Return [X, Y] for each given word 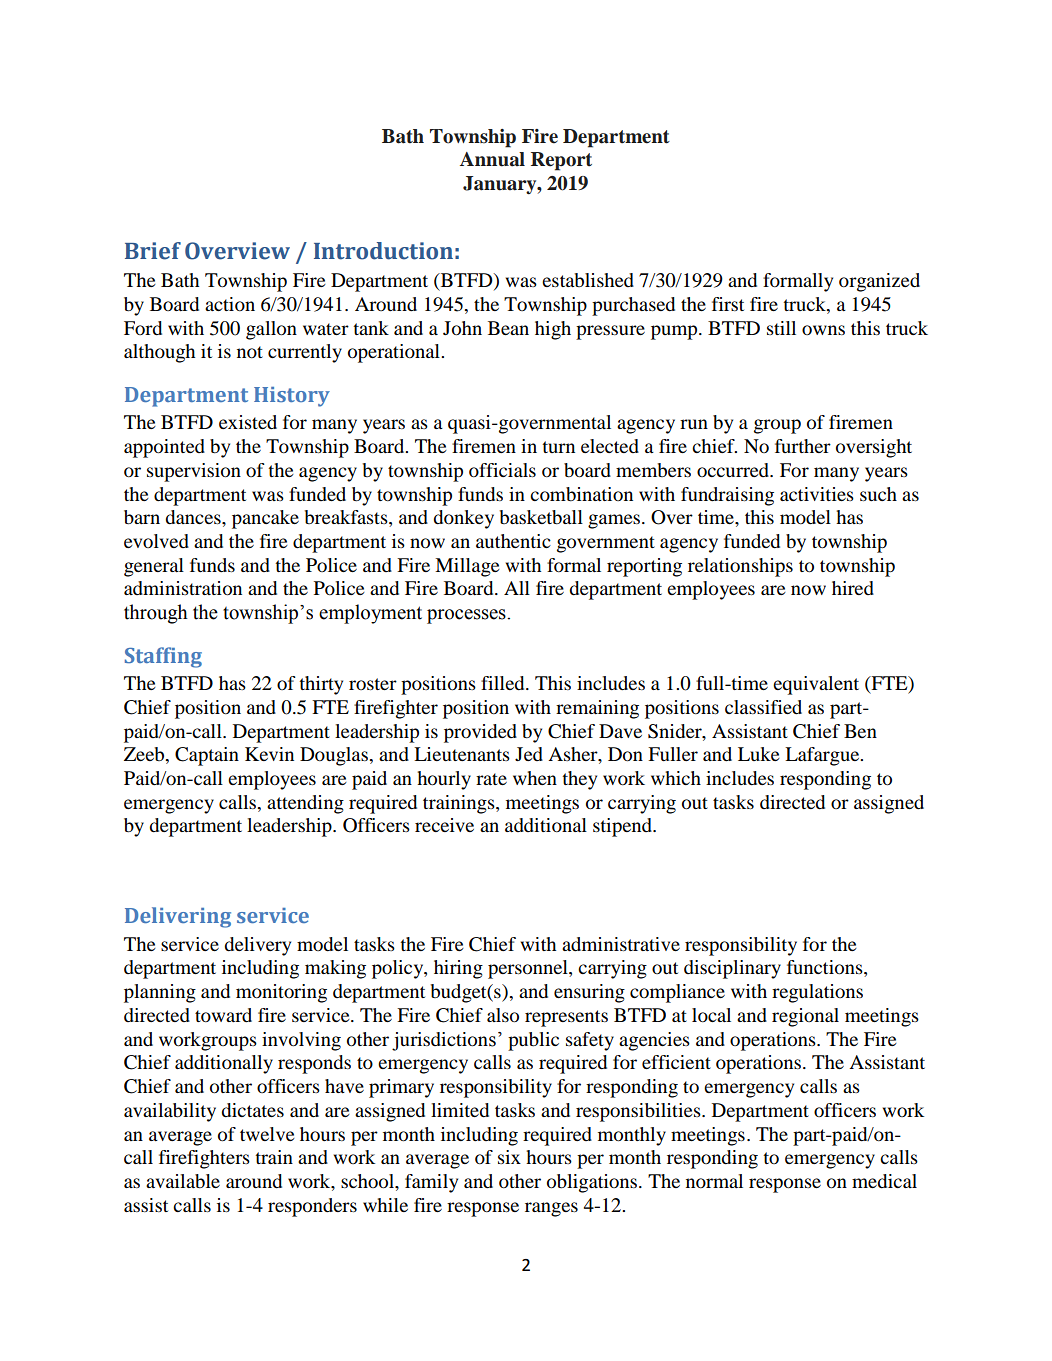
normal [714, 1181]
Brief [153, 251]
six [509, 1157]
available [183, 1181]
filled [504, 683]
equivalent [816, 685]
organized [879, 282]
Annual [492, 159]
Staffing [163, 657]
